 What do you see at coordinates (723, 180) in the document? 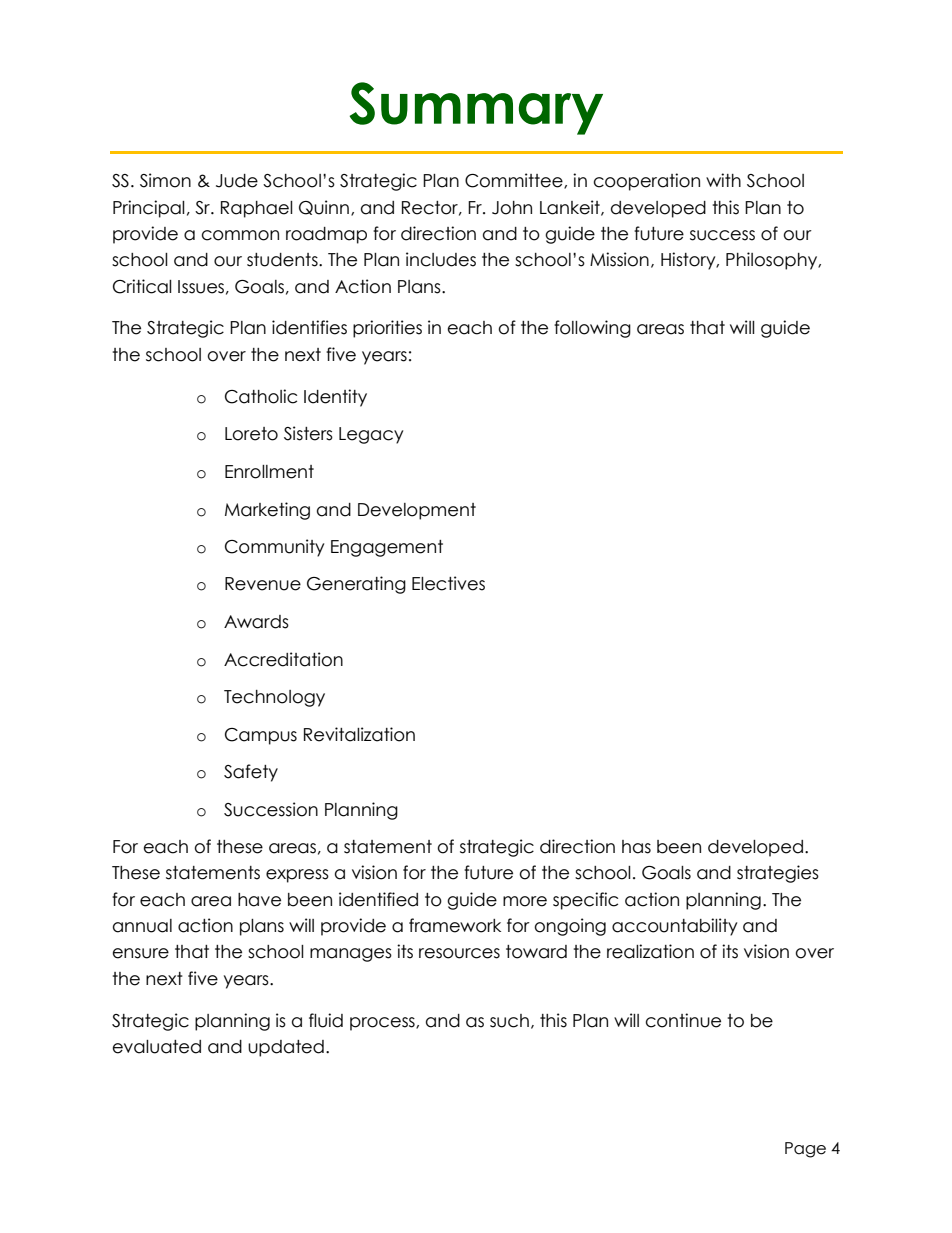
I see `with` at bounding box center [723, 180].
